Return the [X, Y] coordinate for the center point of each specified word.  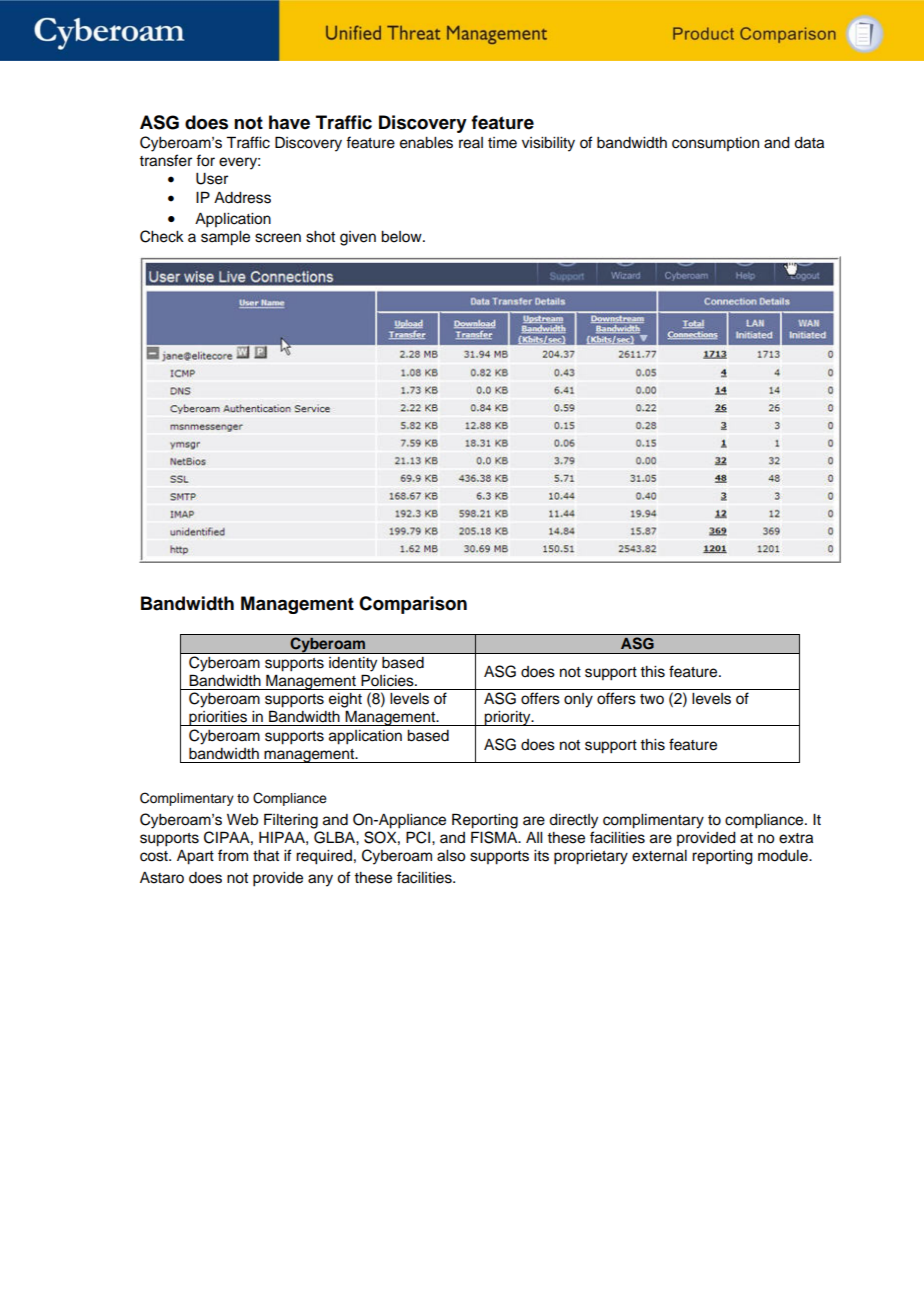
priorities [218, 718]
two [652, 699]
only [578, 700]
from [233, 855]
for [205, 160]
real [471, 143]
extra [796, 838]
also [451, 856]
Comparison [413, 605]
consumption [715, 144]
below [402, 237]
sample [225, 238]
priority [507, 718]
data [809, 143]
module [784, 856]
